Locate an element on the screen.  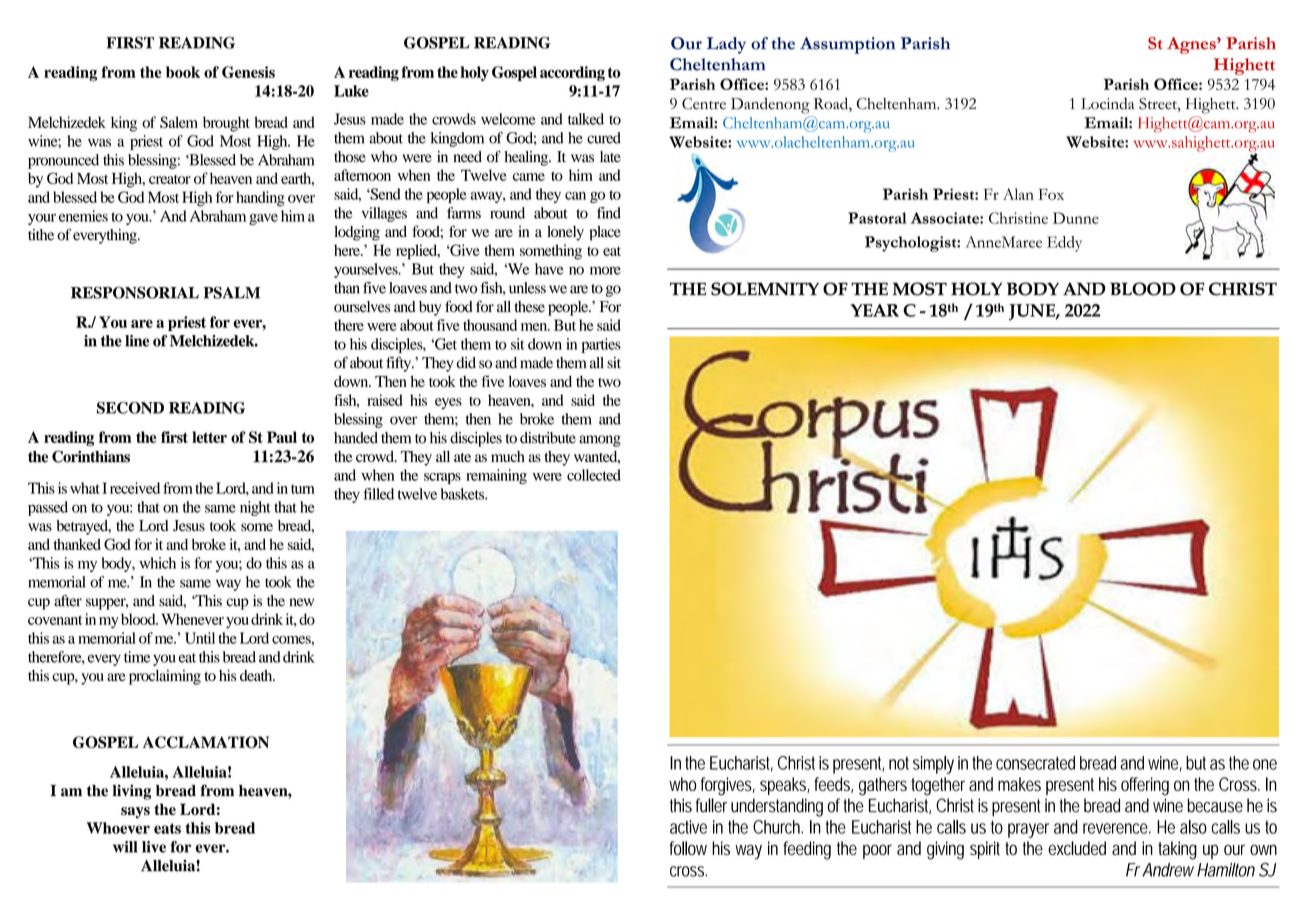
according is located at coordinates (572, 73).
